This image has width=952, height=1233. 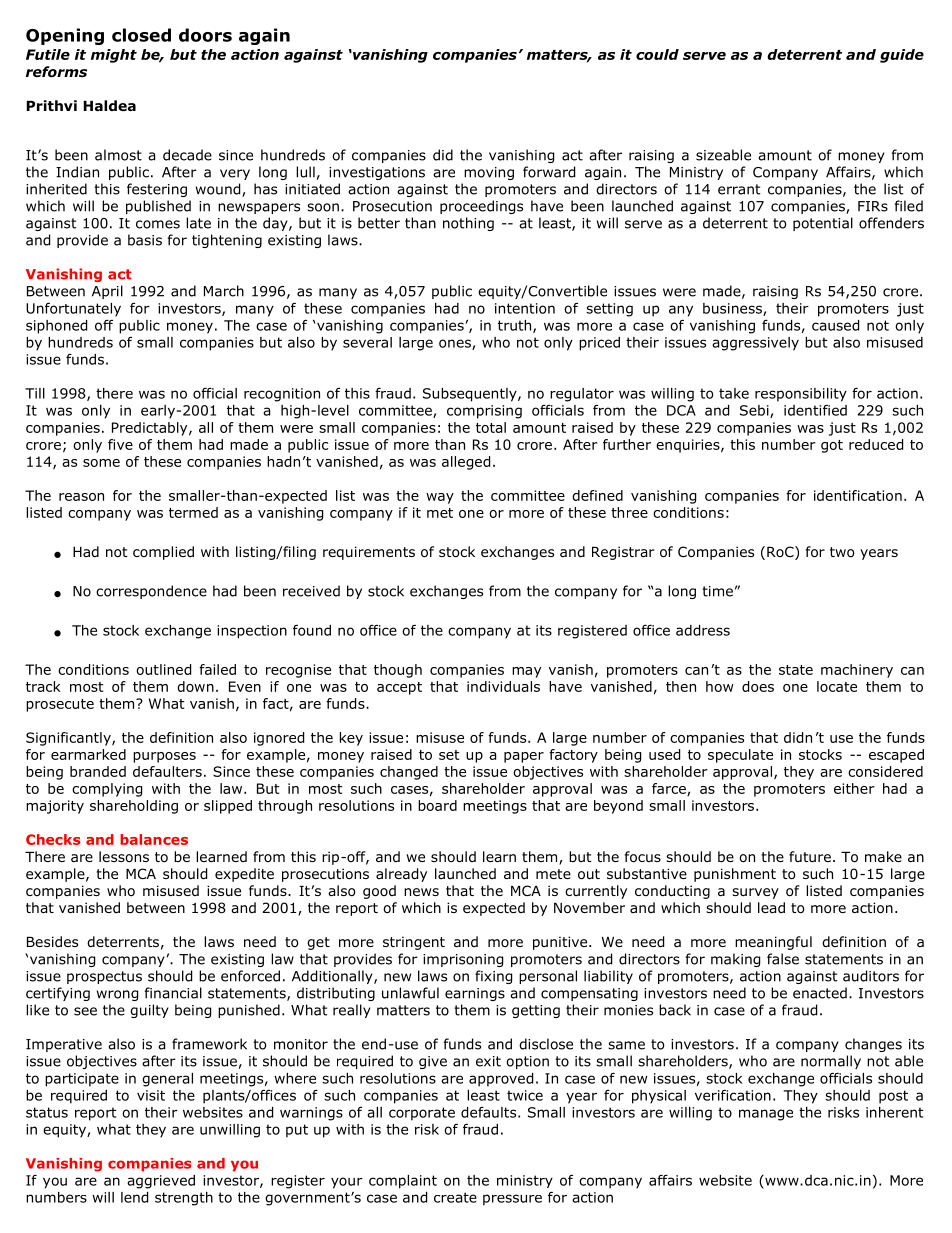 I want to click on April, so click(x=107, y=292).
